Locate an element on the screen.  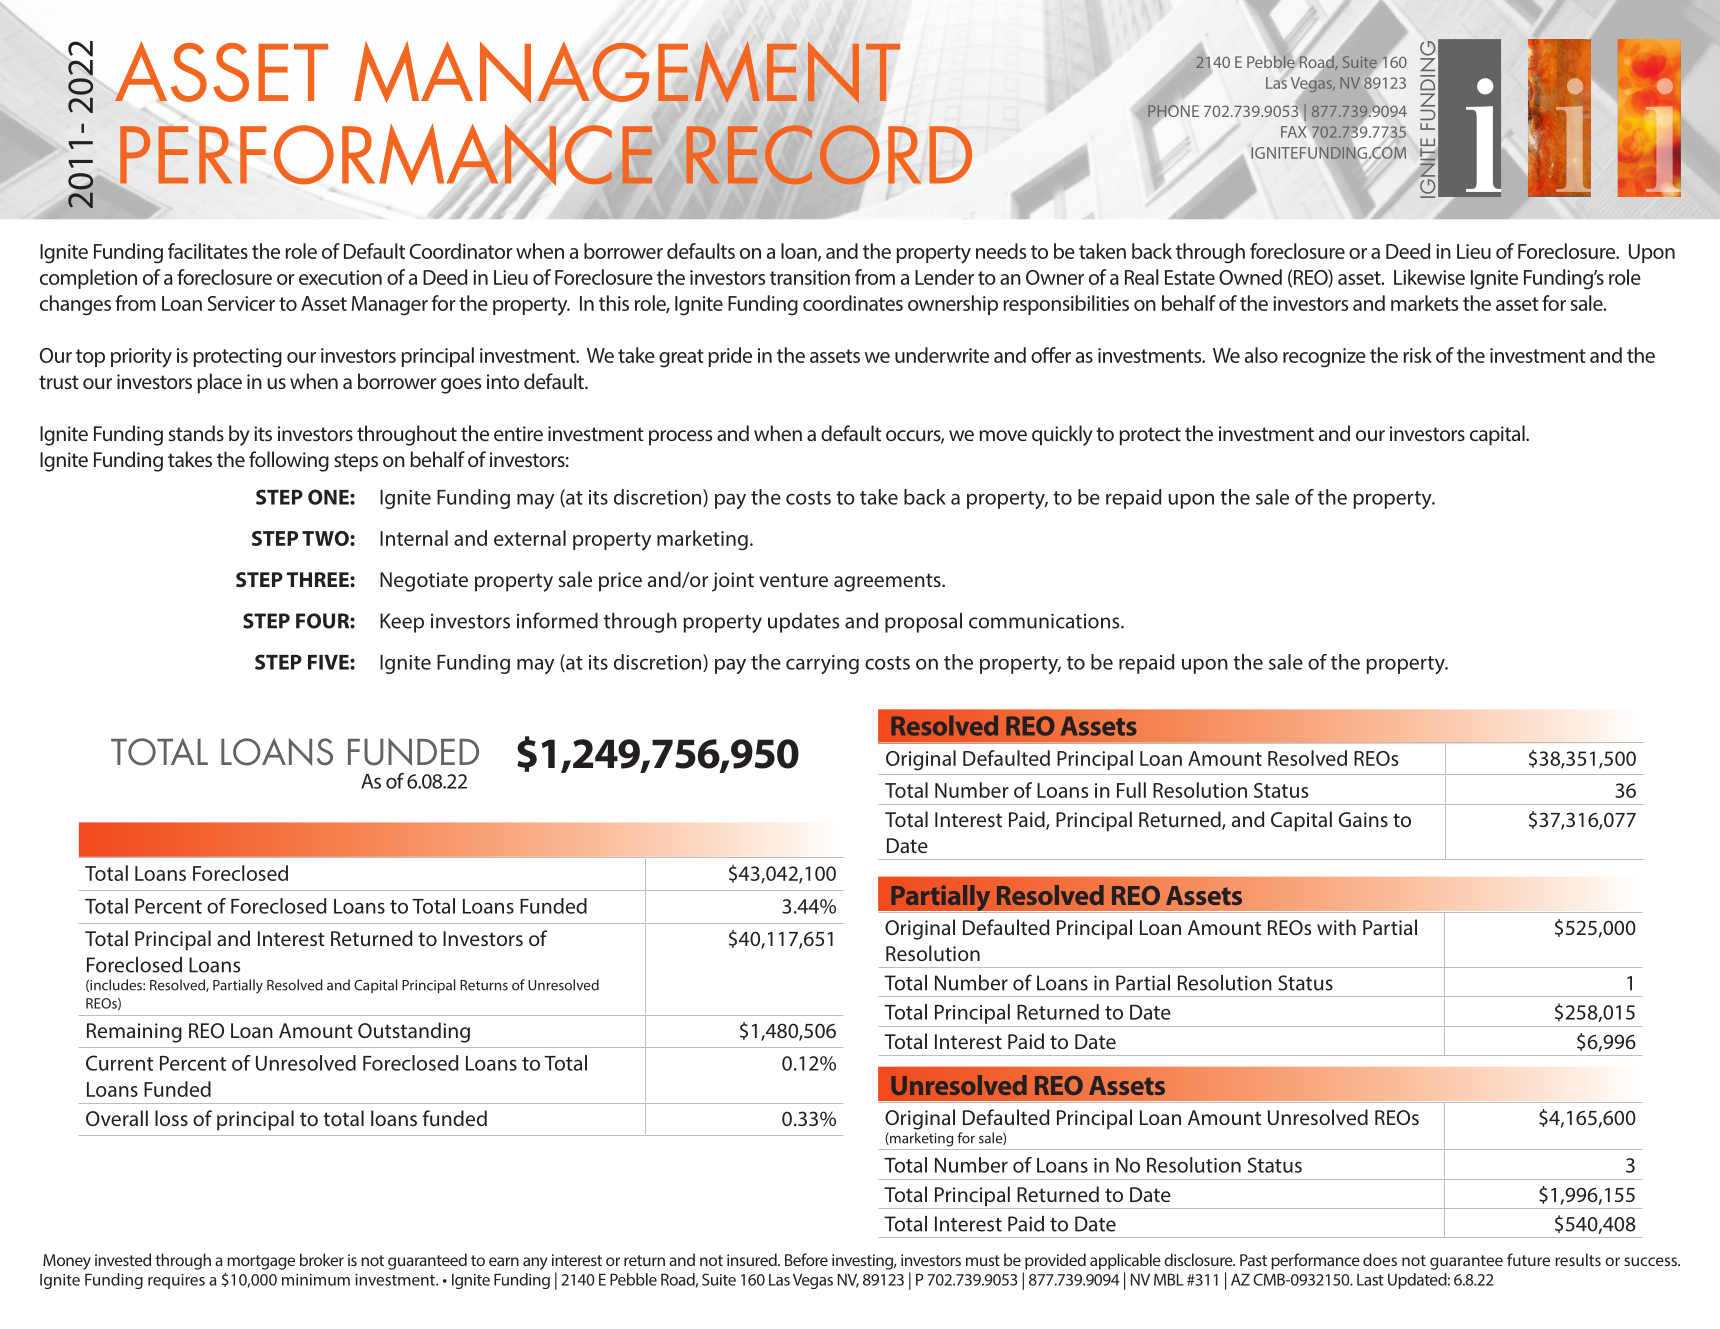
Remaining is located at coordinates (134, 1033).
